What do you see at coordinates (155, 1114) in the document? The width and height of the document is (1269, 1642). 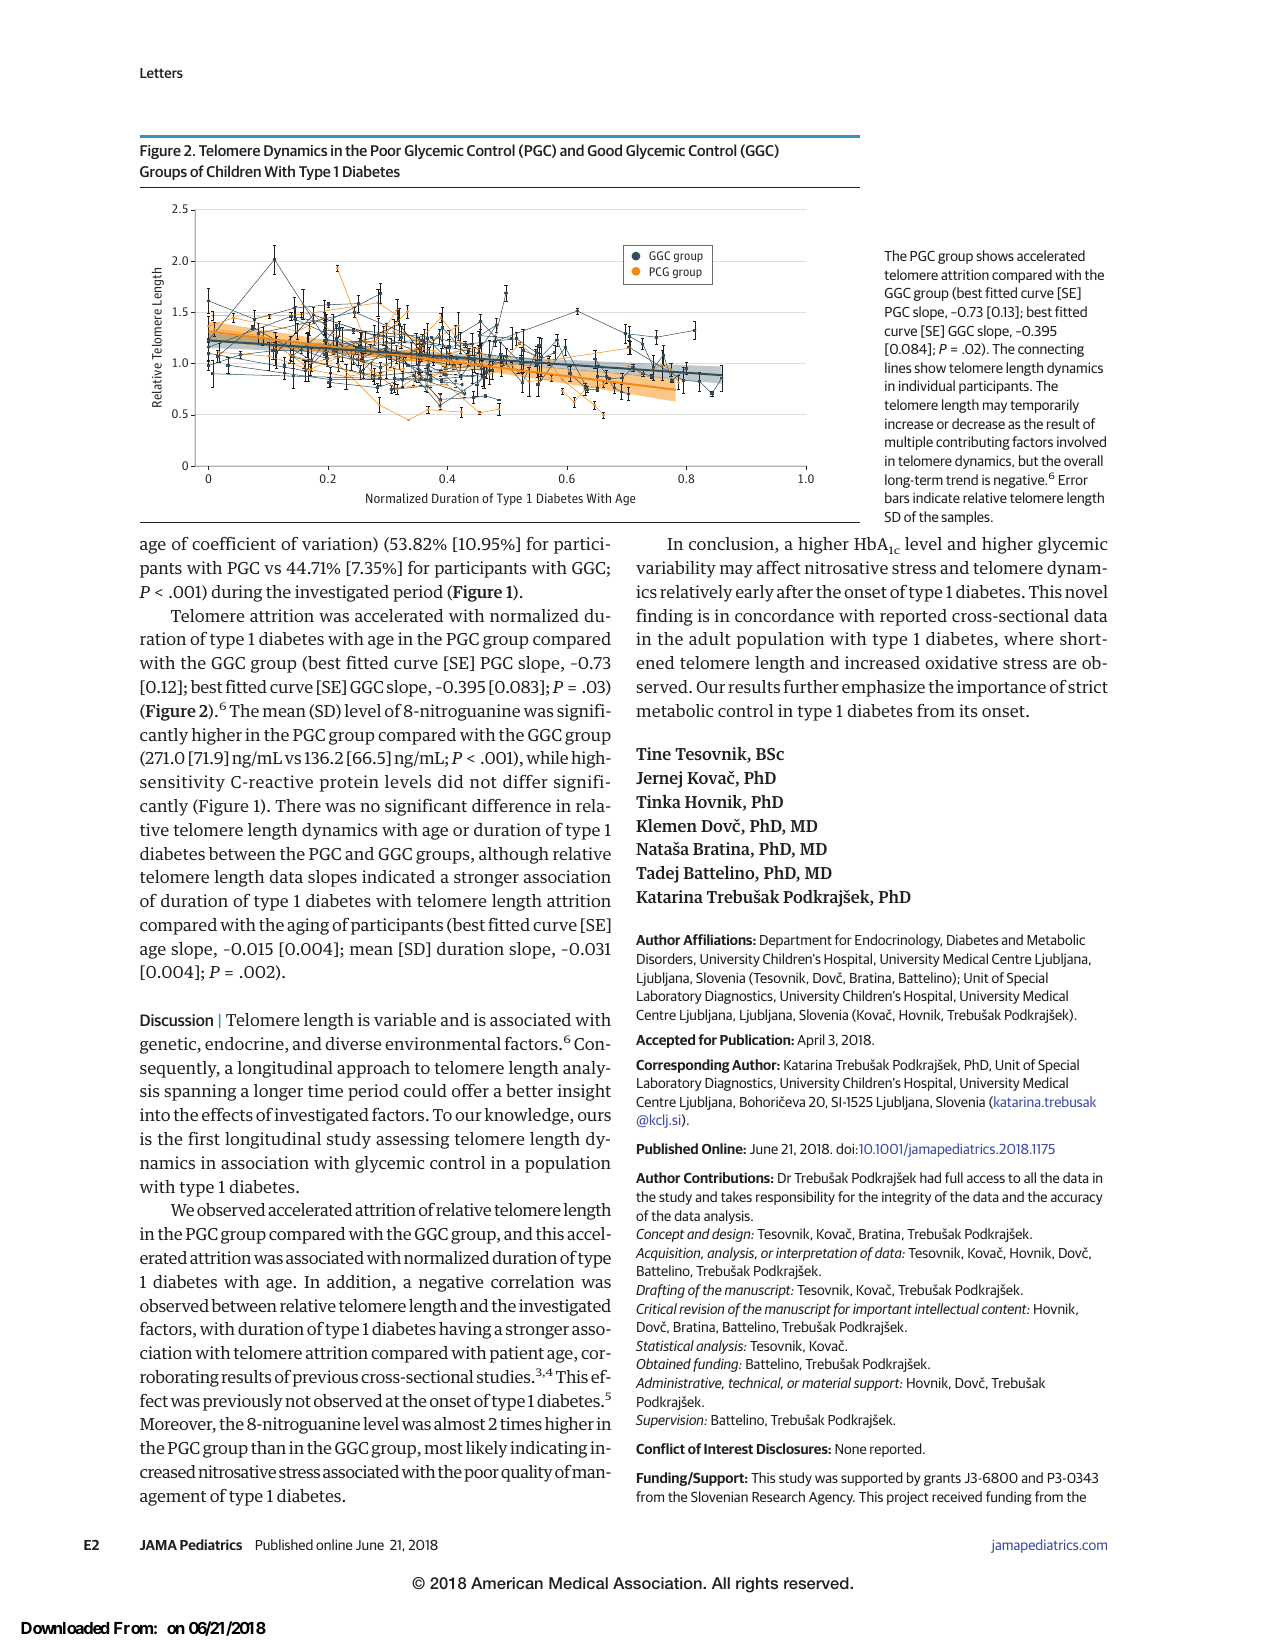 I see `into` at bounding box center [155, 1114].
